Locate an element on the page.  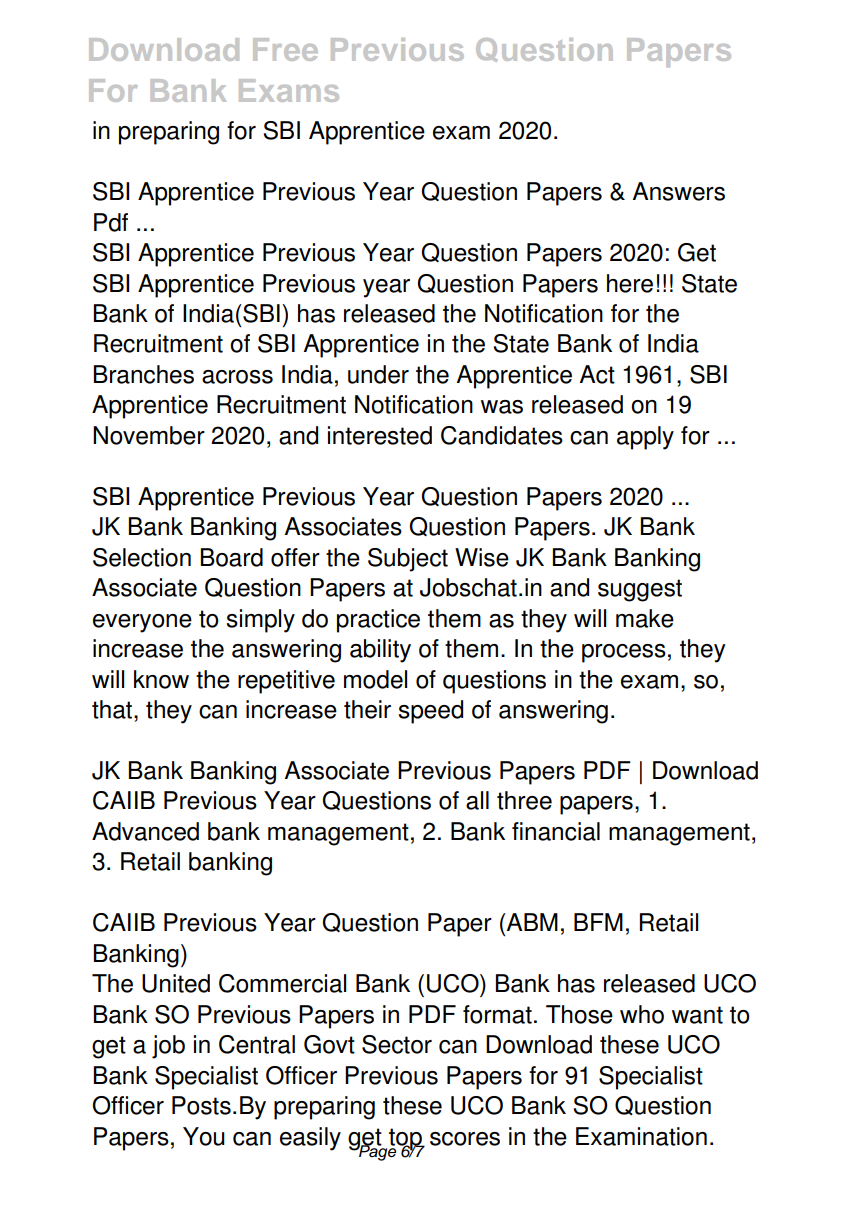
everyone is located at coordinates (142, 623).
